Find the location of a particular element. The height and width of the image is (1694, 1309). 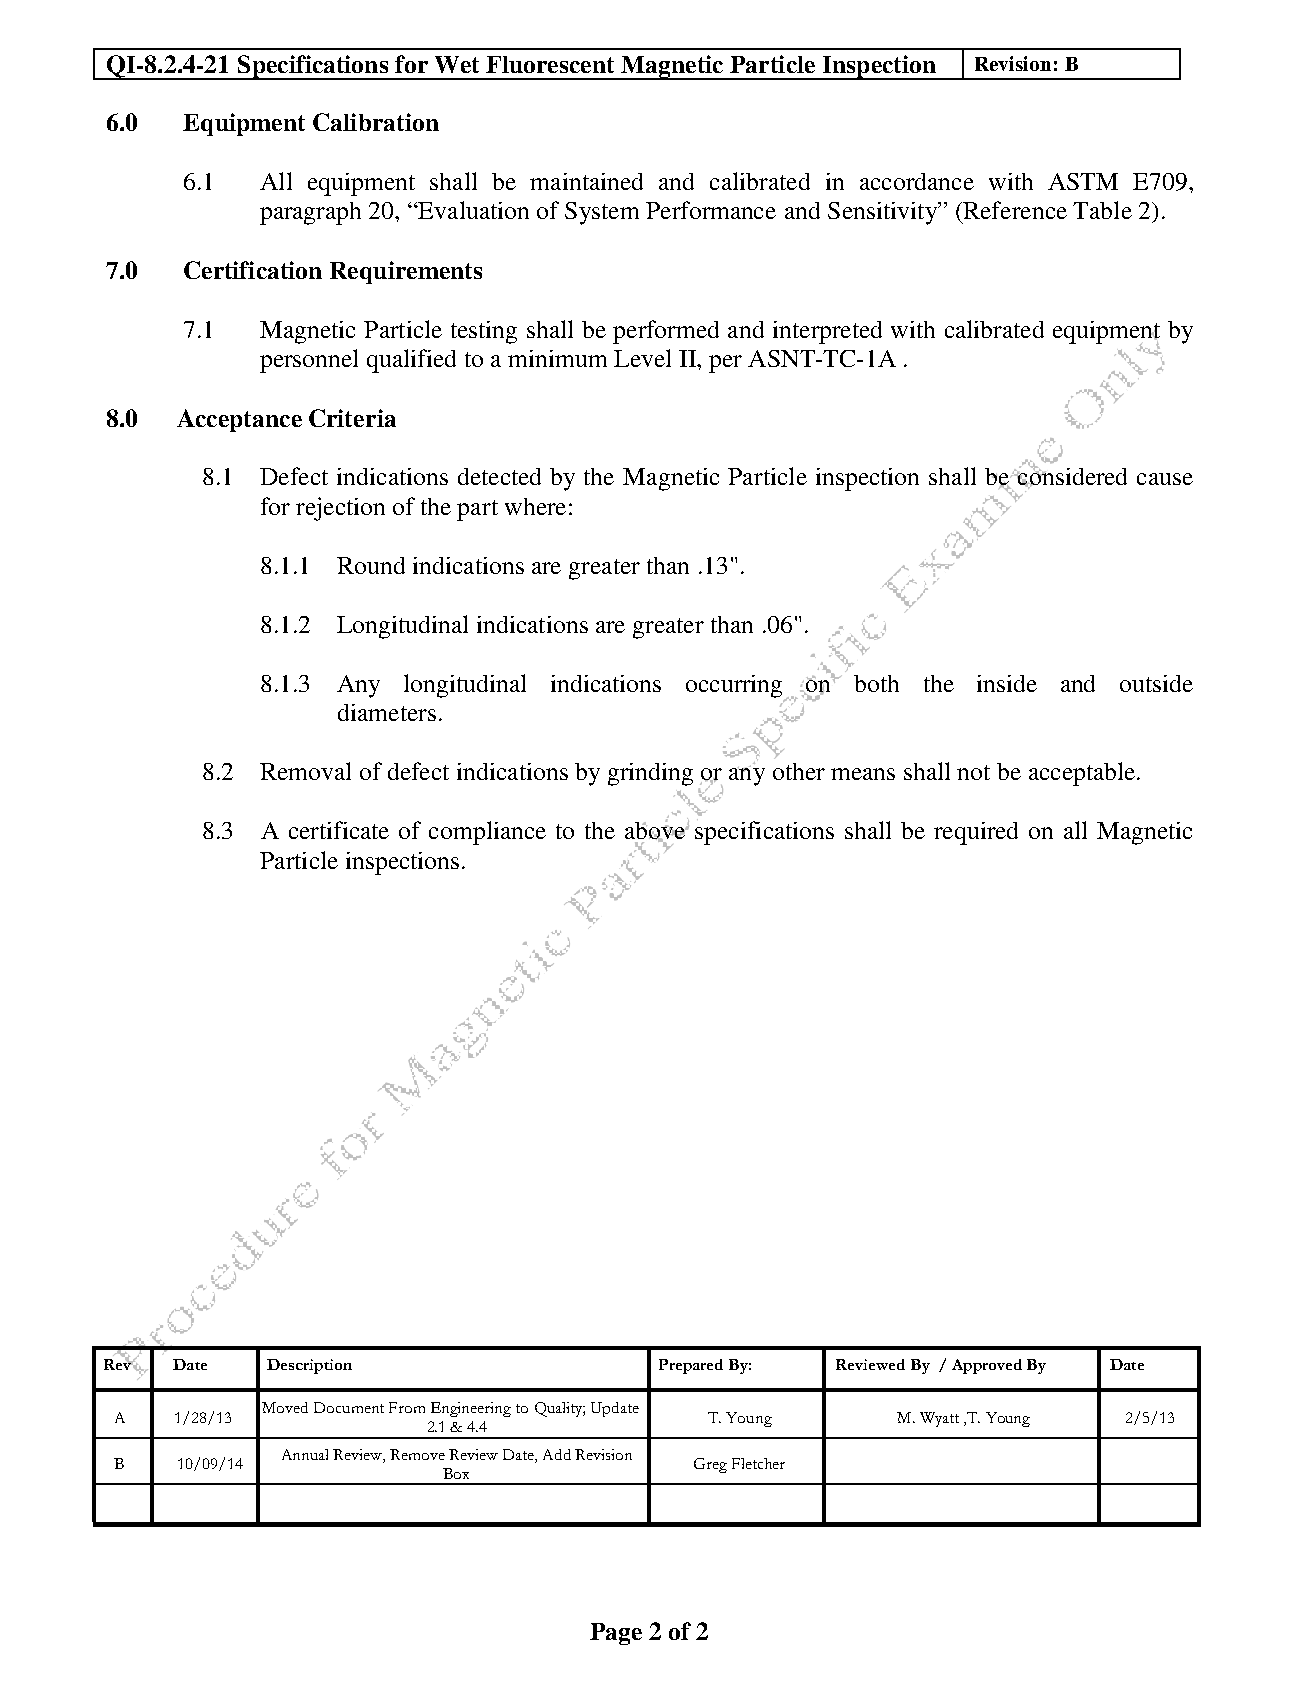

certificate is located at coordinates (339, 830).
